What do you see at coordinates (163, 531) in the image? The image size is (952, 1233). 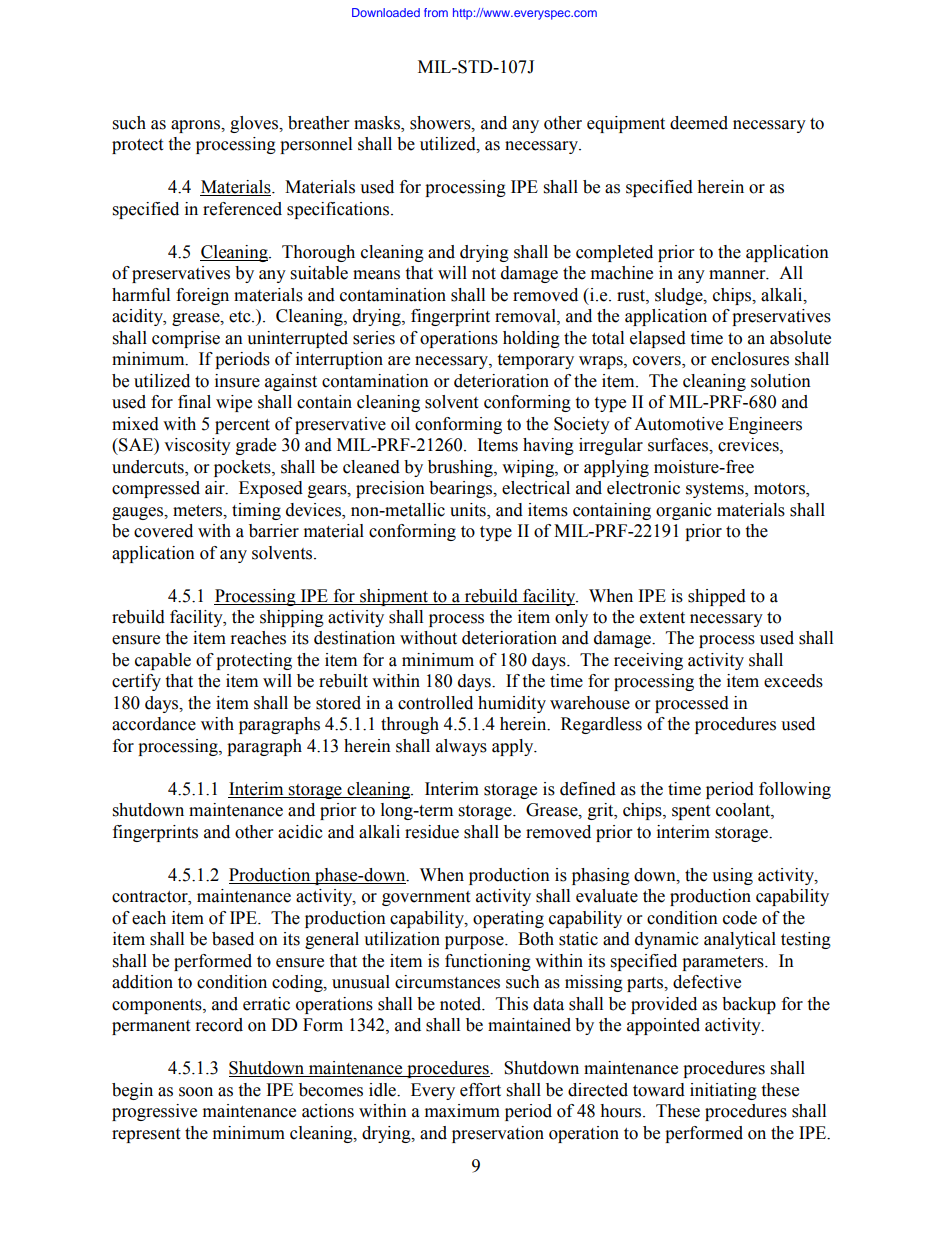 I see `covered` at bounding box center [163, 531].
